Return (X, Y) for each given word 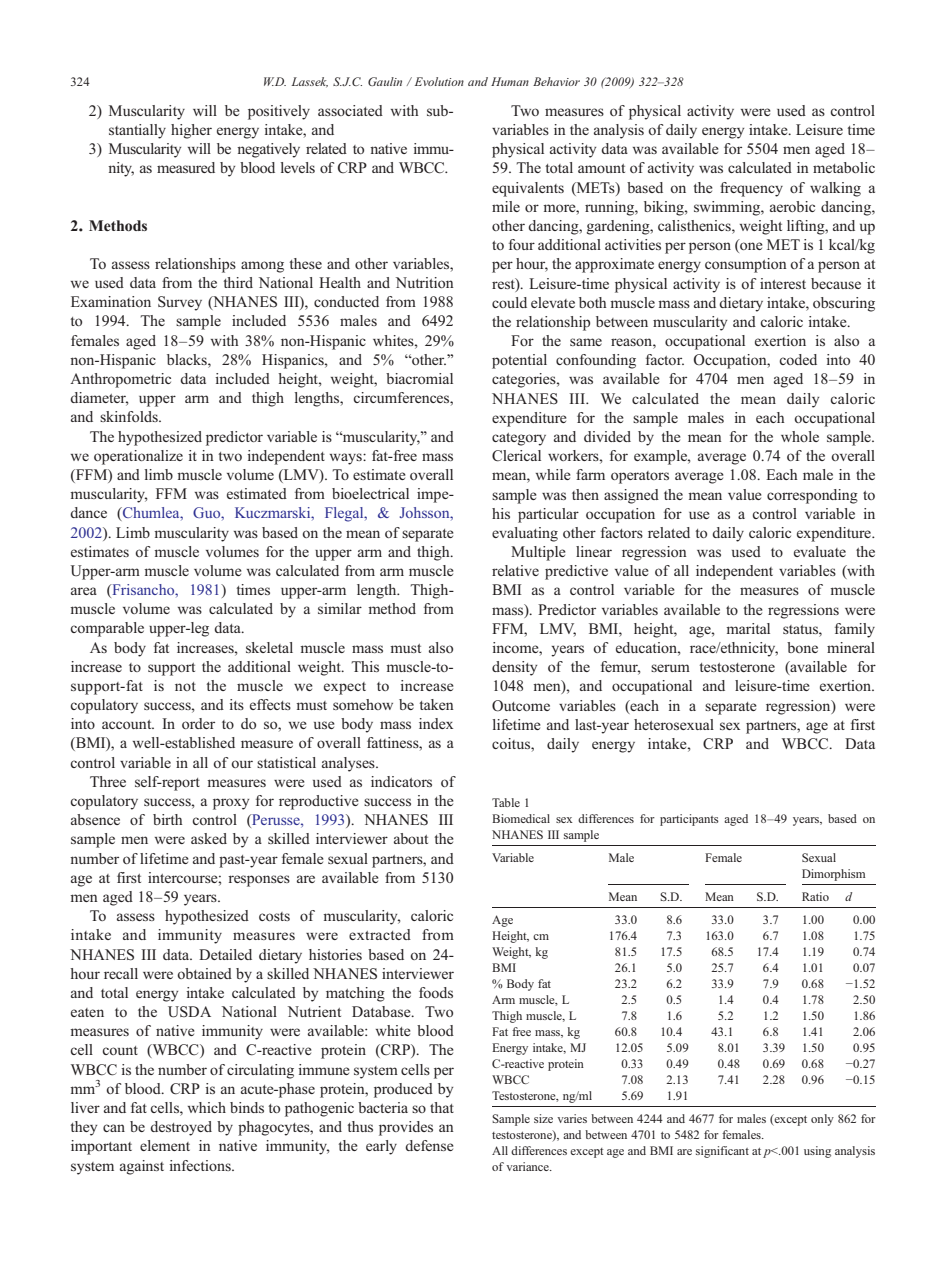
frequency (751, 189)
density (514, 668)
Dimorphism (833, 875)
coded (798, 359)
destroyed (181, 1128)
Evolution (439, 81)
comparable (107, 629)
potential (519, 361)
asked (209, 838)
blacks (188, 359)
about (411, 838)
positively (279, 112)
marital (748, 628)
